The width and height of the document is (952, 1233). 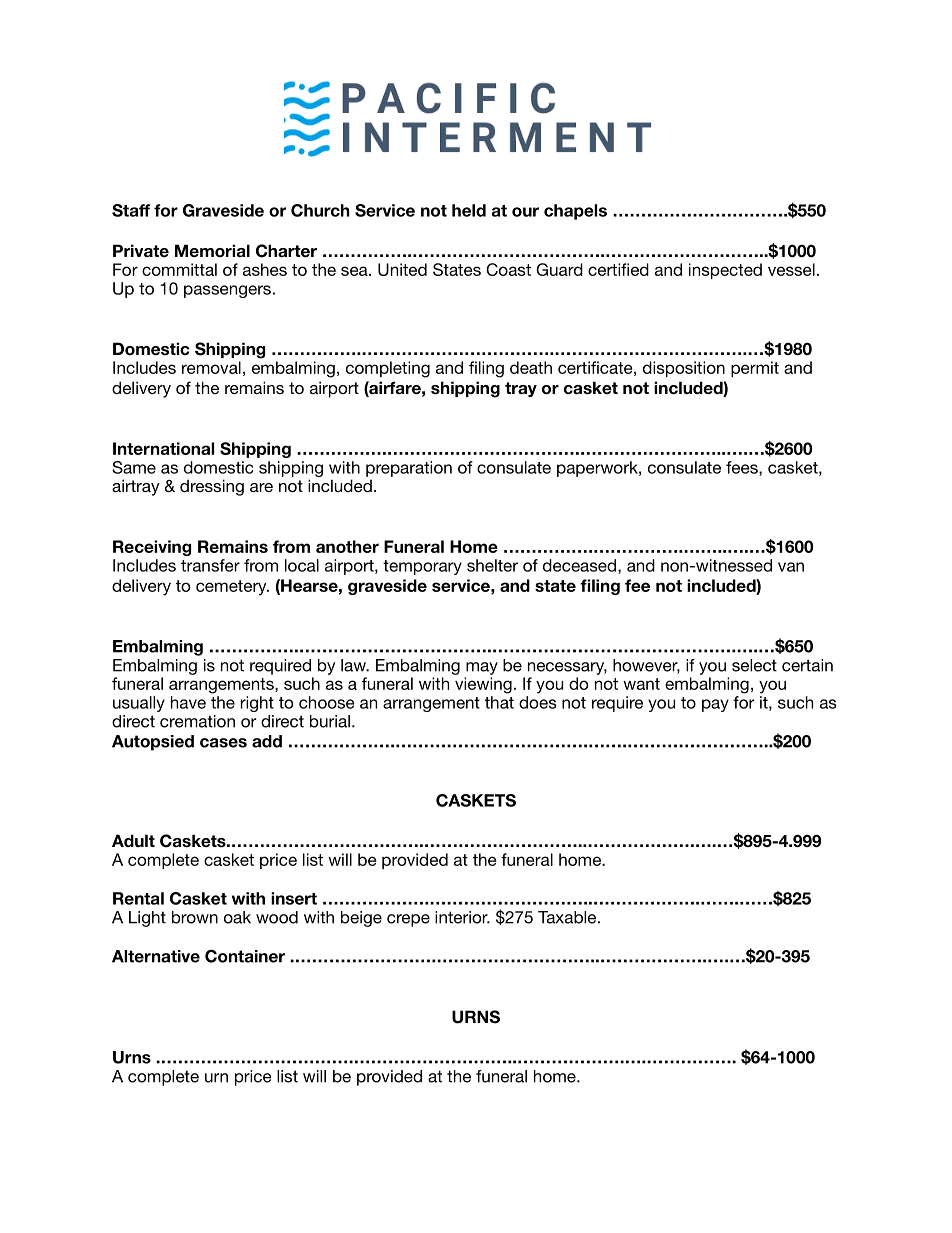 I want to click on crepe, so click(x=408, y=920).
